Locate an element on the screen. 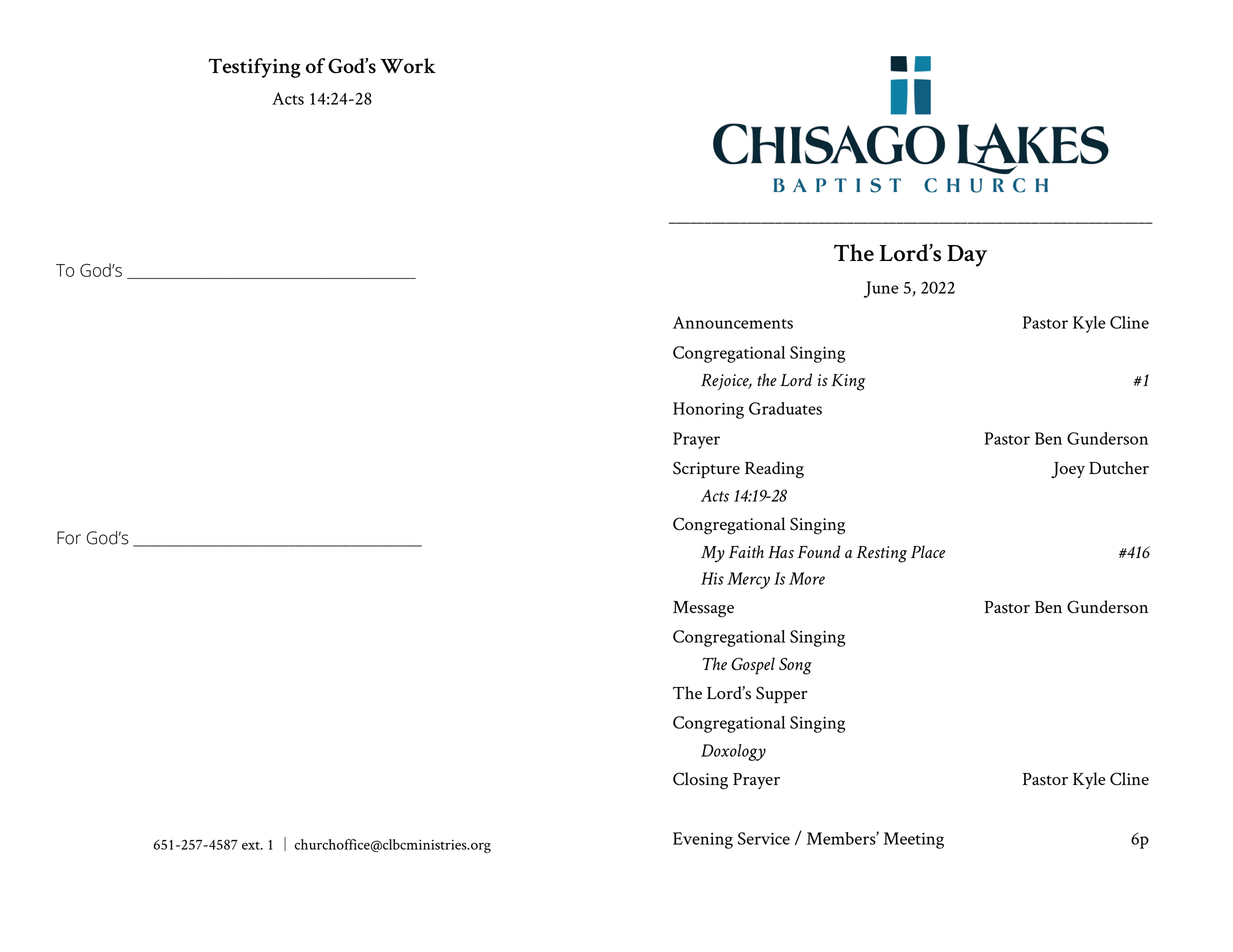 Image resolution: width=1233 pixels, height=952 pixels. Testifying is located at coordinates (254, 68).
